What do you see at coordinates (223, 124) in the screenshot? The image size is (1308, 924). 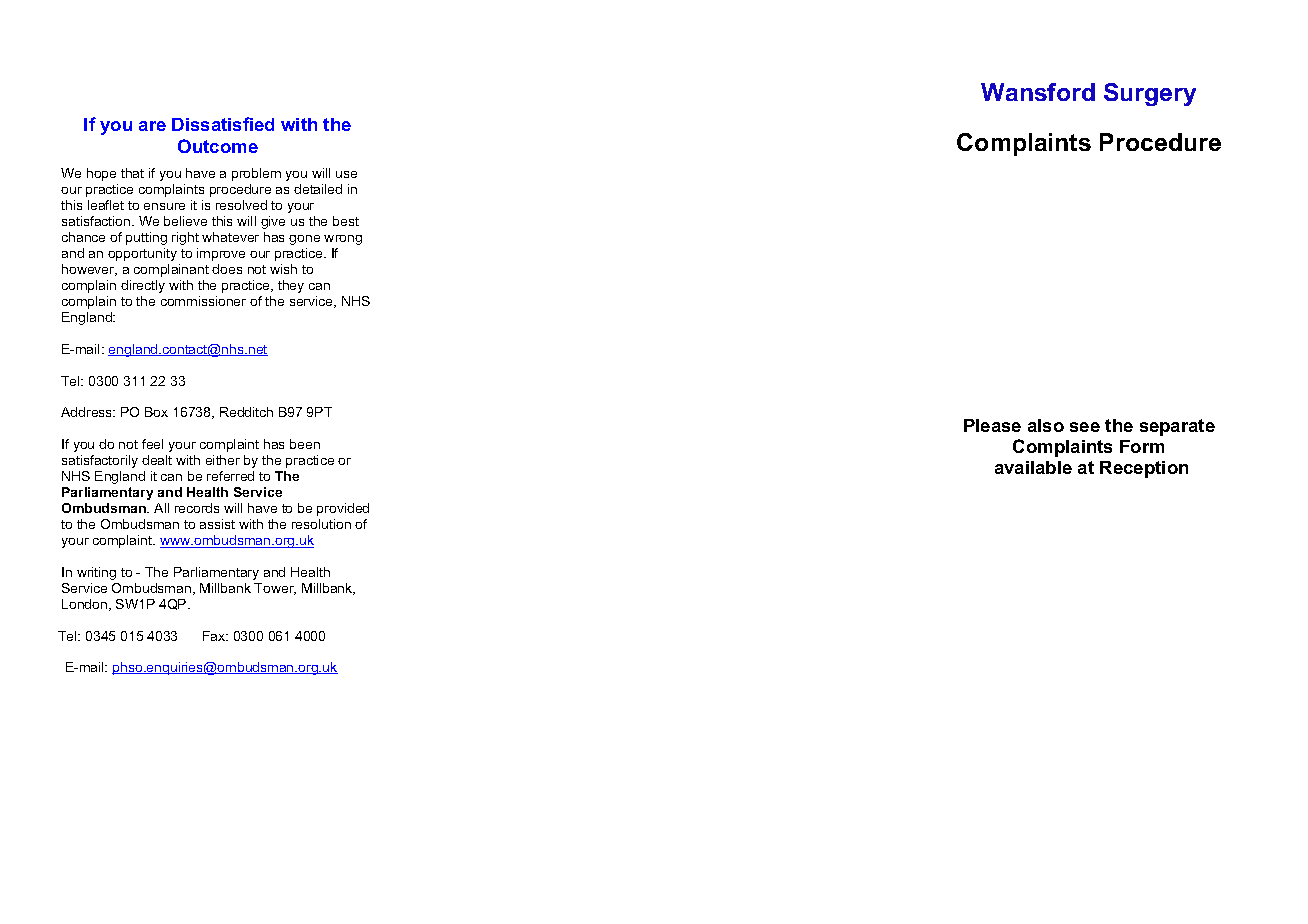 I see `Dissatisfied` at bounding box center [223, 124].
